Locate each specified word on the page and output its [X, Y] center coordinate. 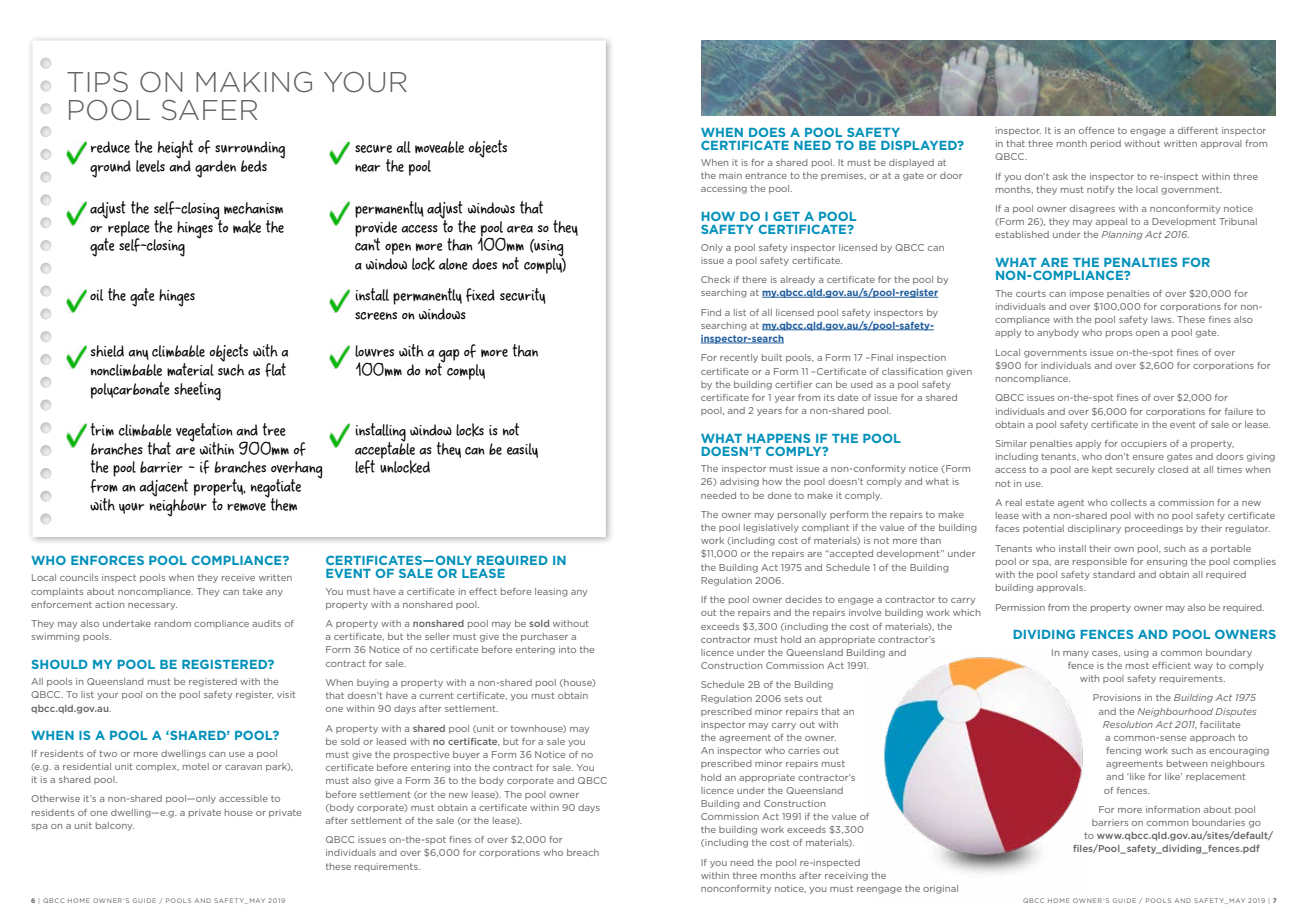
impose [1087, 294]
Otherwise [55, 798]
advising [739, 482]
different [1198, 130]
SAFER [210, 110]
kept [1102, 470]
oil [96, 295]
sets [793, 698]
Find [711, 312]
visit [286, 694]
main [730, 175]
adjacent [163, 488]
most [1137, 665]
